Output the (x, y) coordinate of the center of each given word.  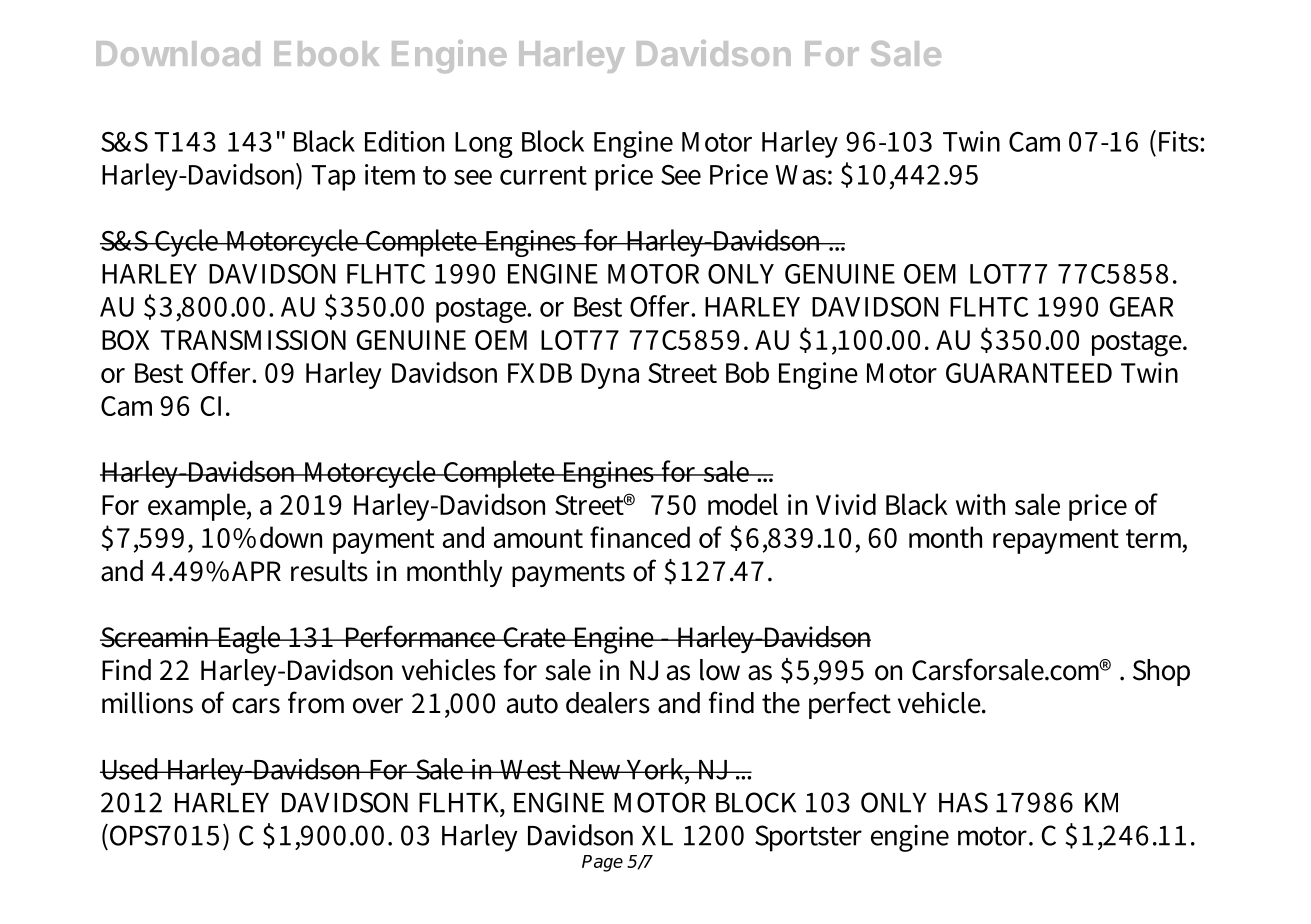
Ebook (326, 53)
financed (640, 537)
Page (602, 863)
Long (484, 145)
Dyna (610, 376)
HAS (963, 802)
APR (256, 571)
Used (131, 769)
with (980, 504)
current (543, 175)
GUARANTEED (1029, 373)
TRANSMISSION (253, 340)
